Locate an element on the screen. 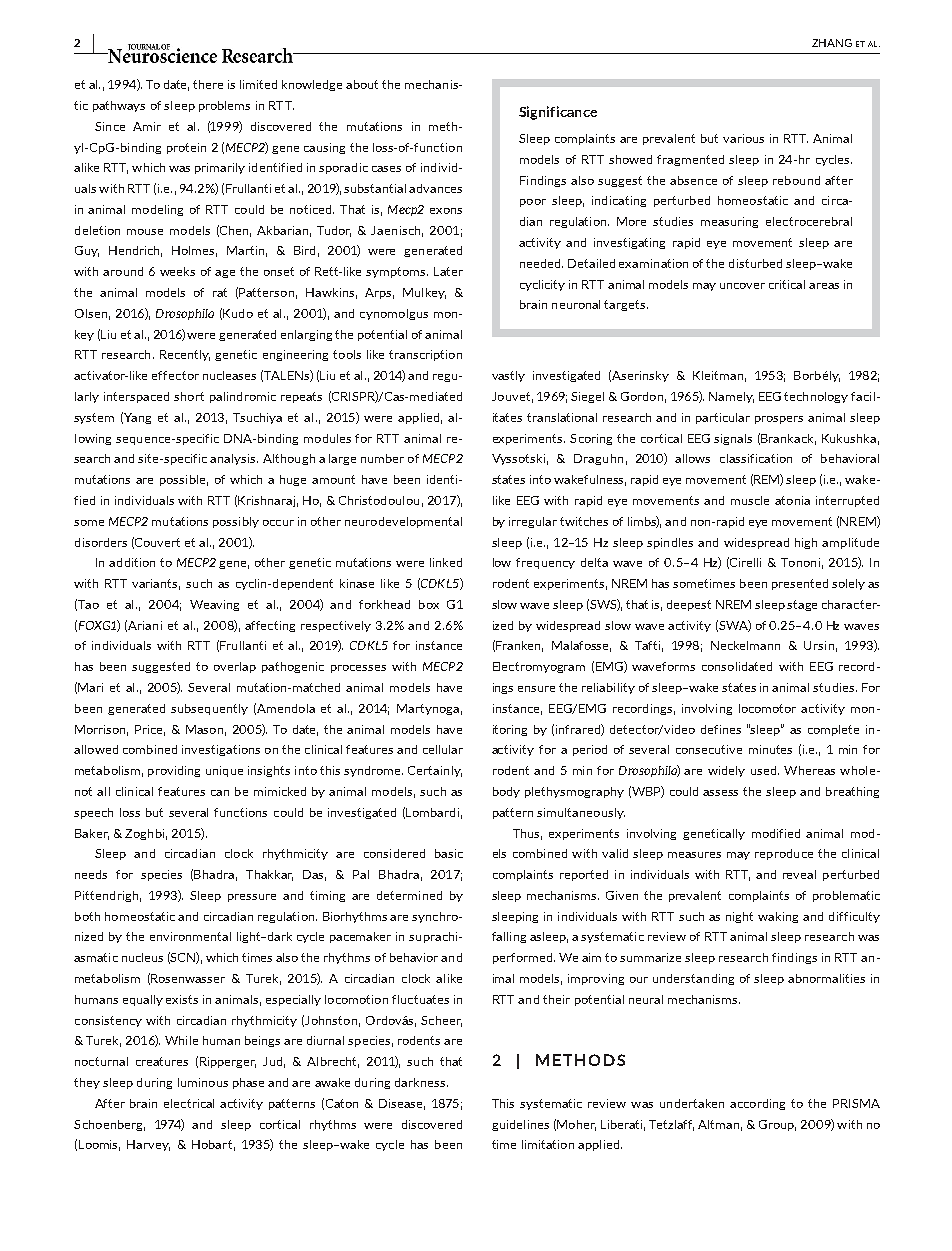 The height and width of the screenshot is (1251, 952). short is located at coordinates (189, 396).
